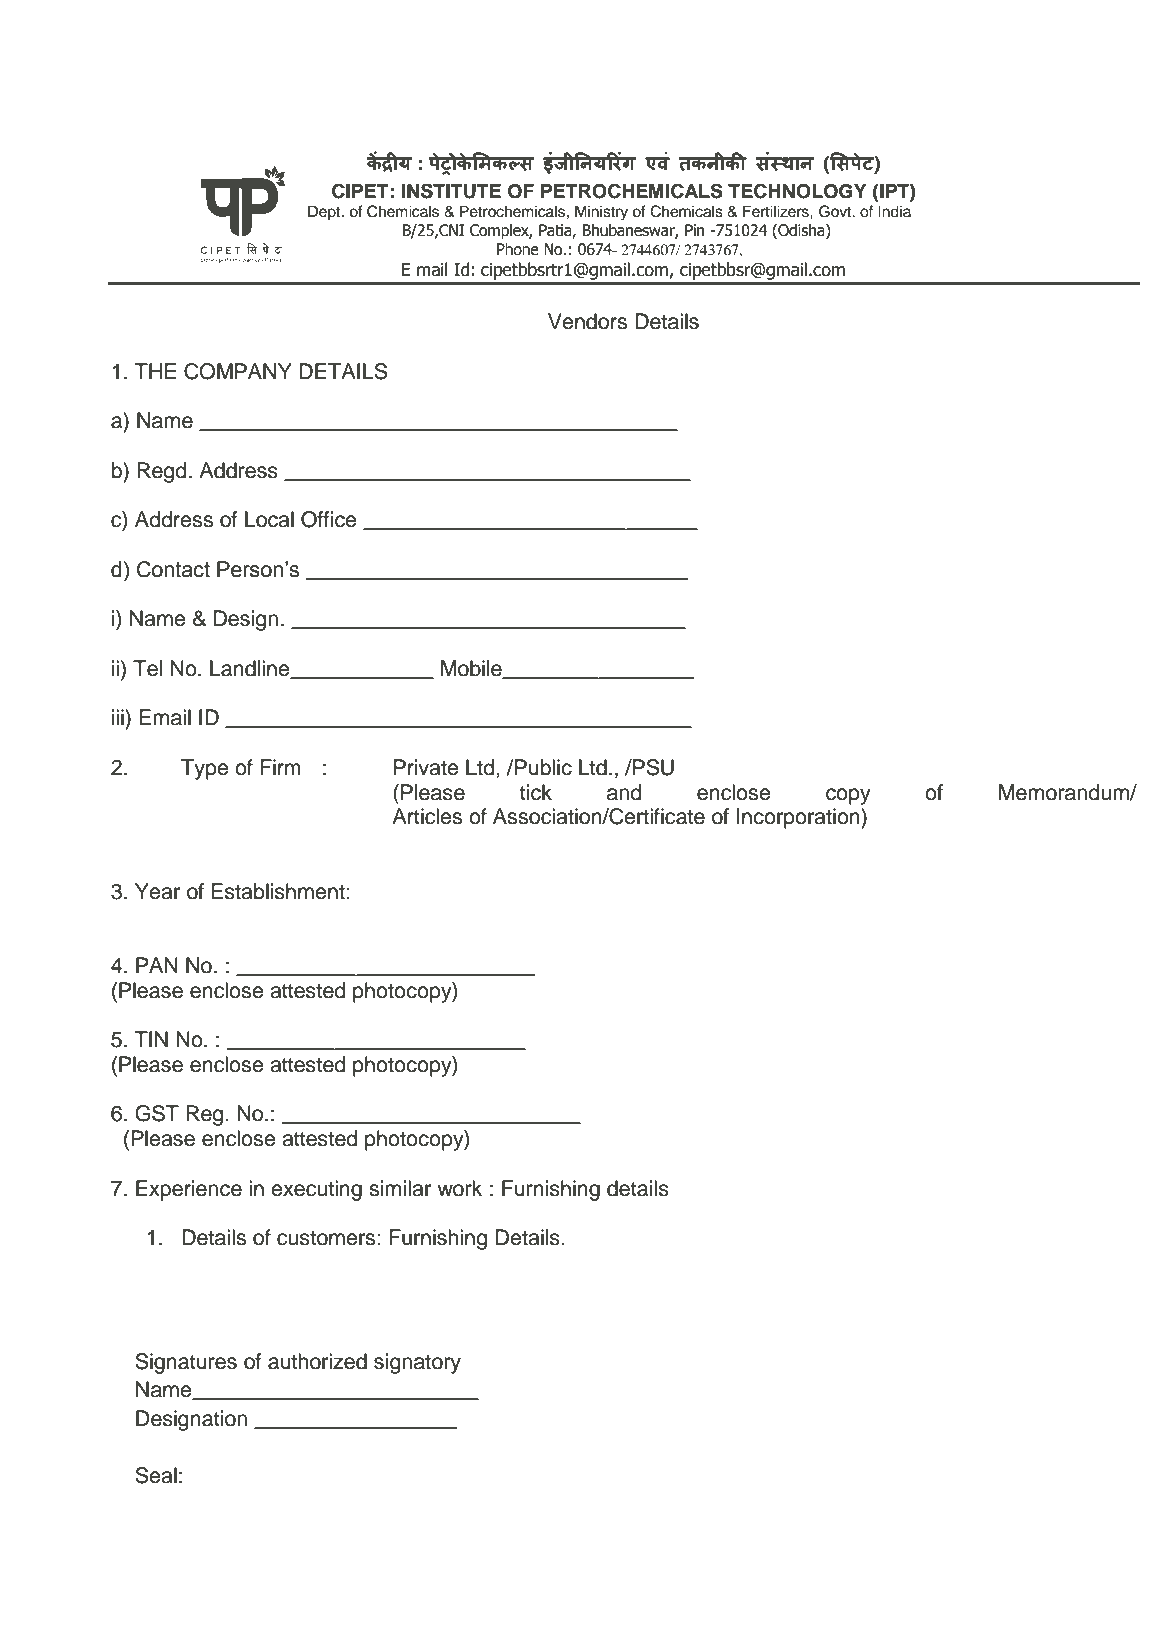 The image size is (1164, 1647). What do you see at coordinates (777, 211) in the document?
I see `Fertilizers` at bounding box center [777, 211].
